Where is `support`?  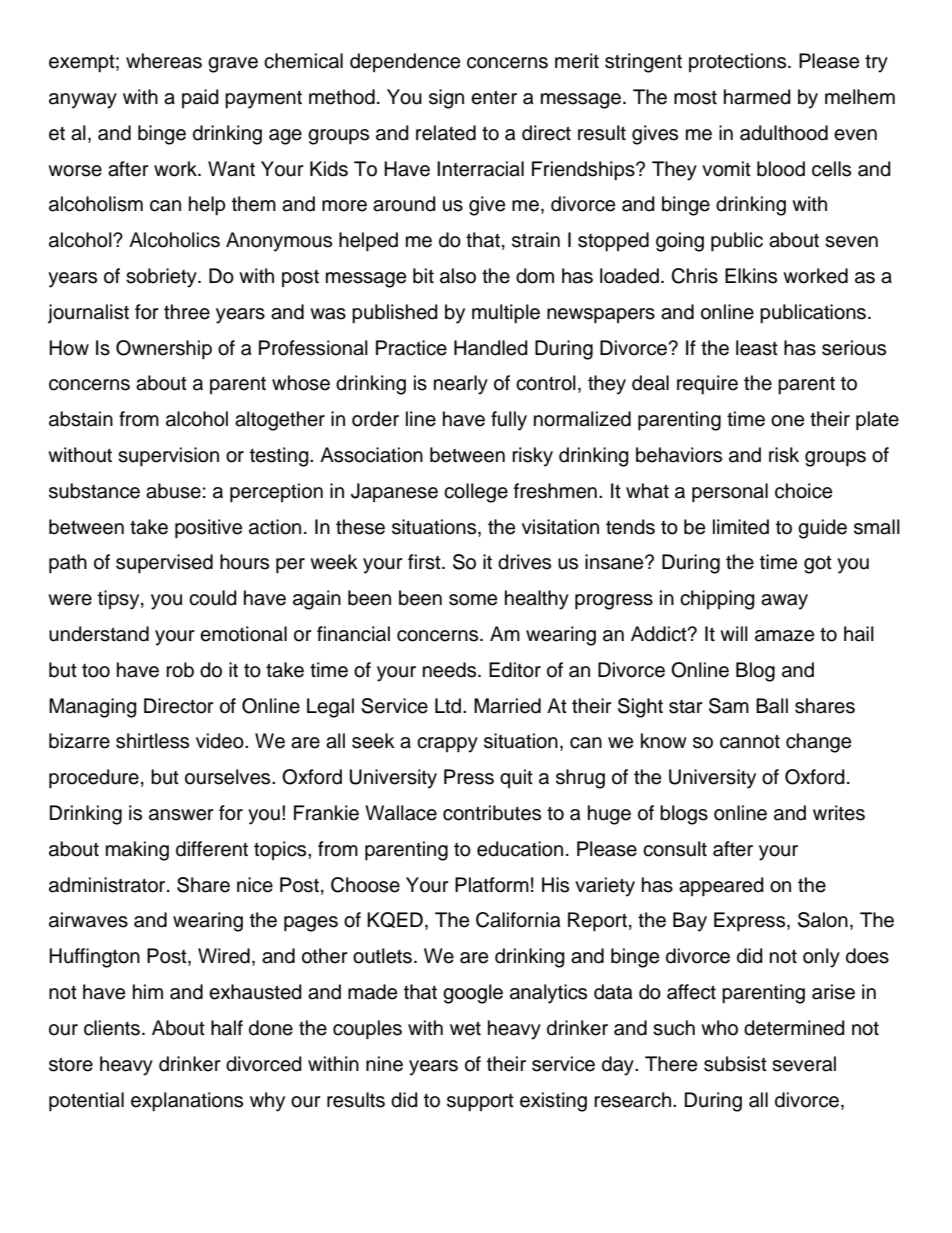 support is located at coordinates (480, 1103).
